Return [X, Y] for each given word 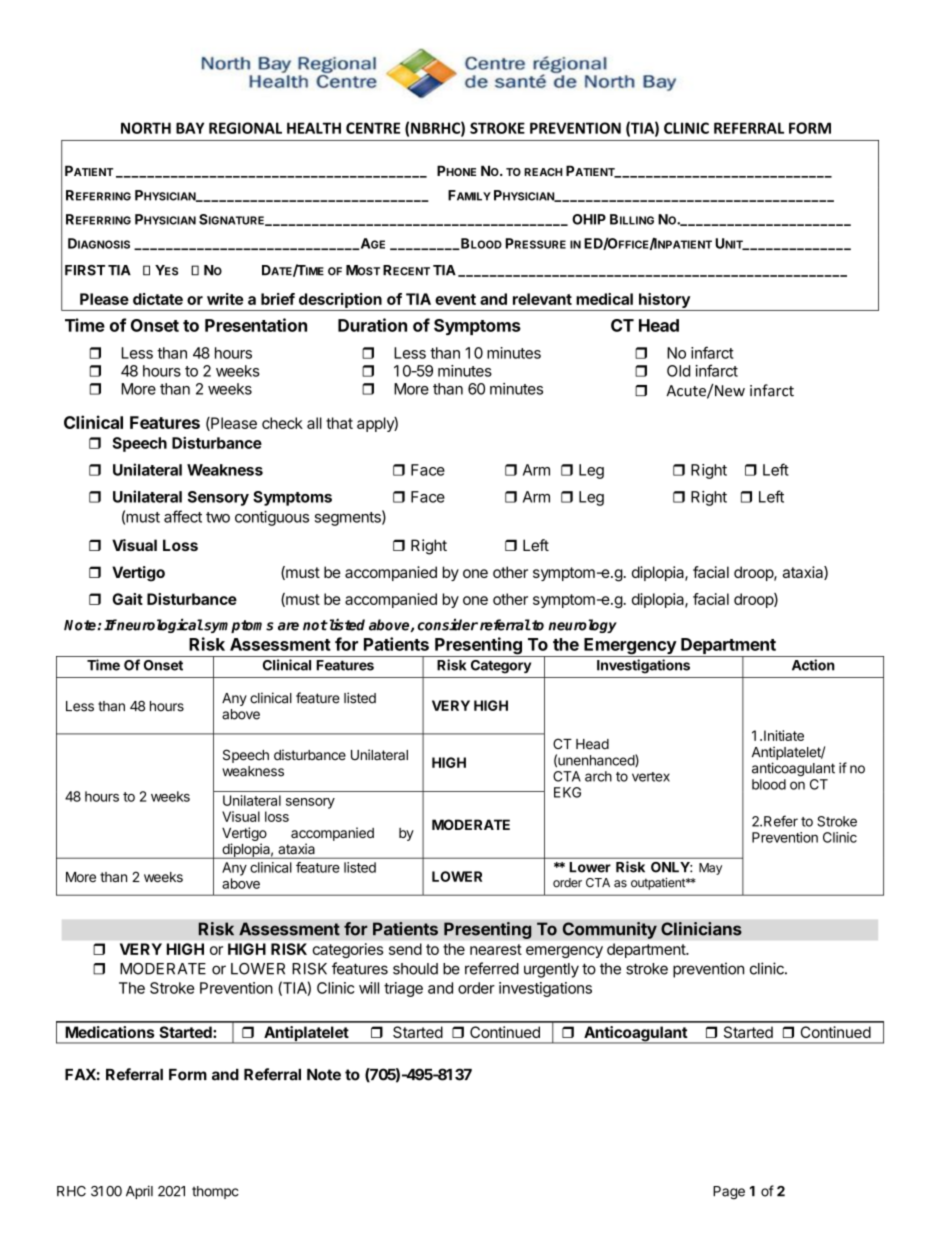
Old [678, 371]
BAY [190, 128]
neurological [159, 625]
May [710, 869]
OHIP [589, 219]
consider [447, 624]
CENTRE [373, 128]
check [282, 423]
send [405, 949]
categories [348, 950]
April [139, 1192]
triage [403, 989]
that [339, 423]
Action [813, 665]
